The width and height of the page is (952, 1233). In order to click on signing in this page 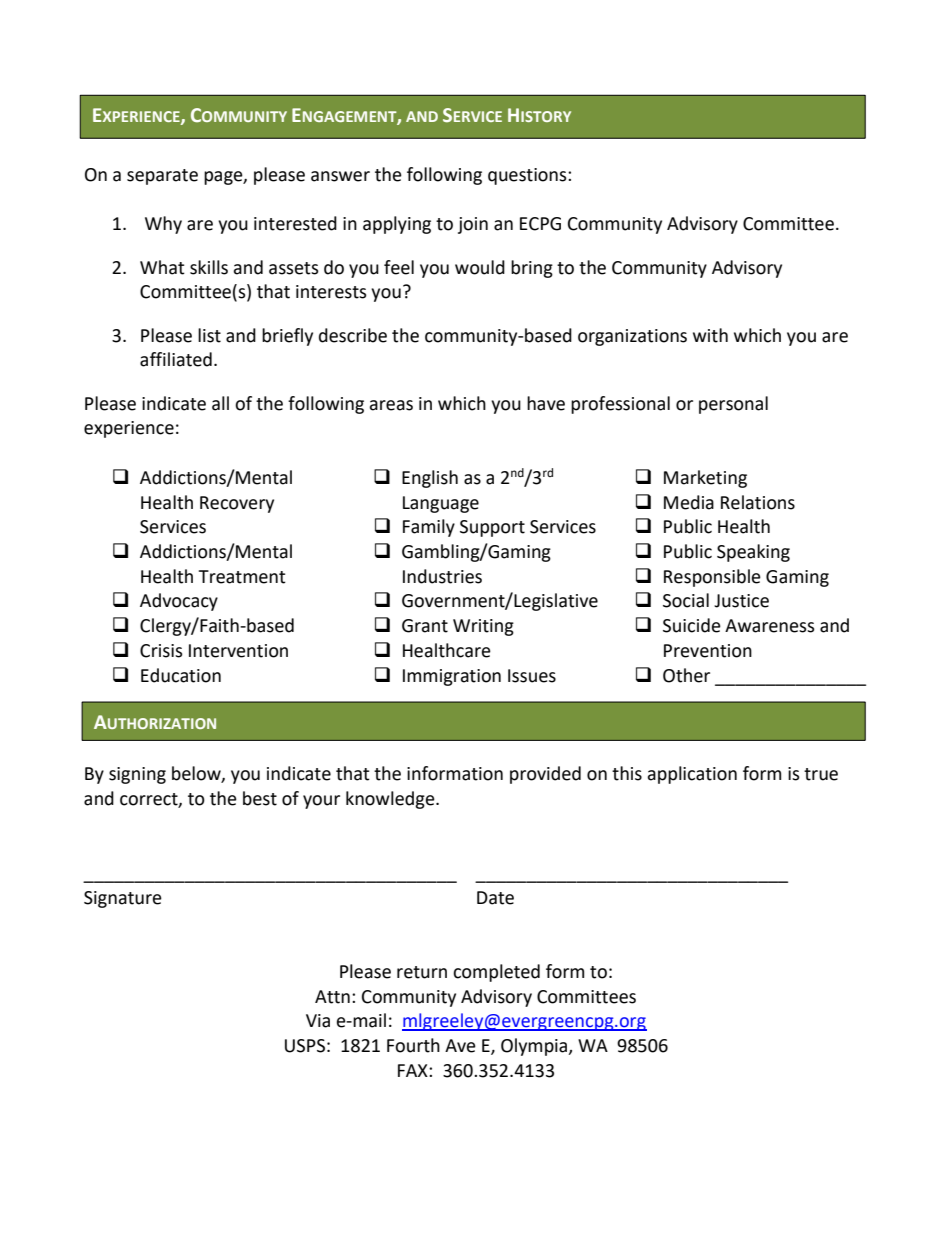, I will do `click(137, 775)`.
